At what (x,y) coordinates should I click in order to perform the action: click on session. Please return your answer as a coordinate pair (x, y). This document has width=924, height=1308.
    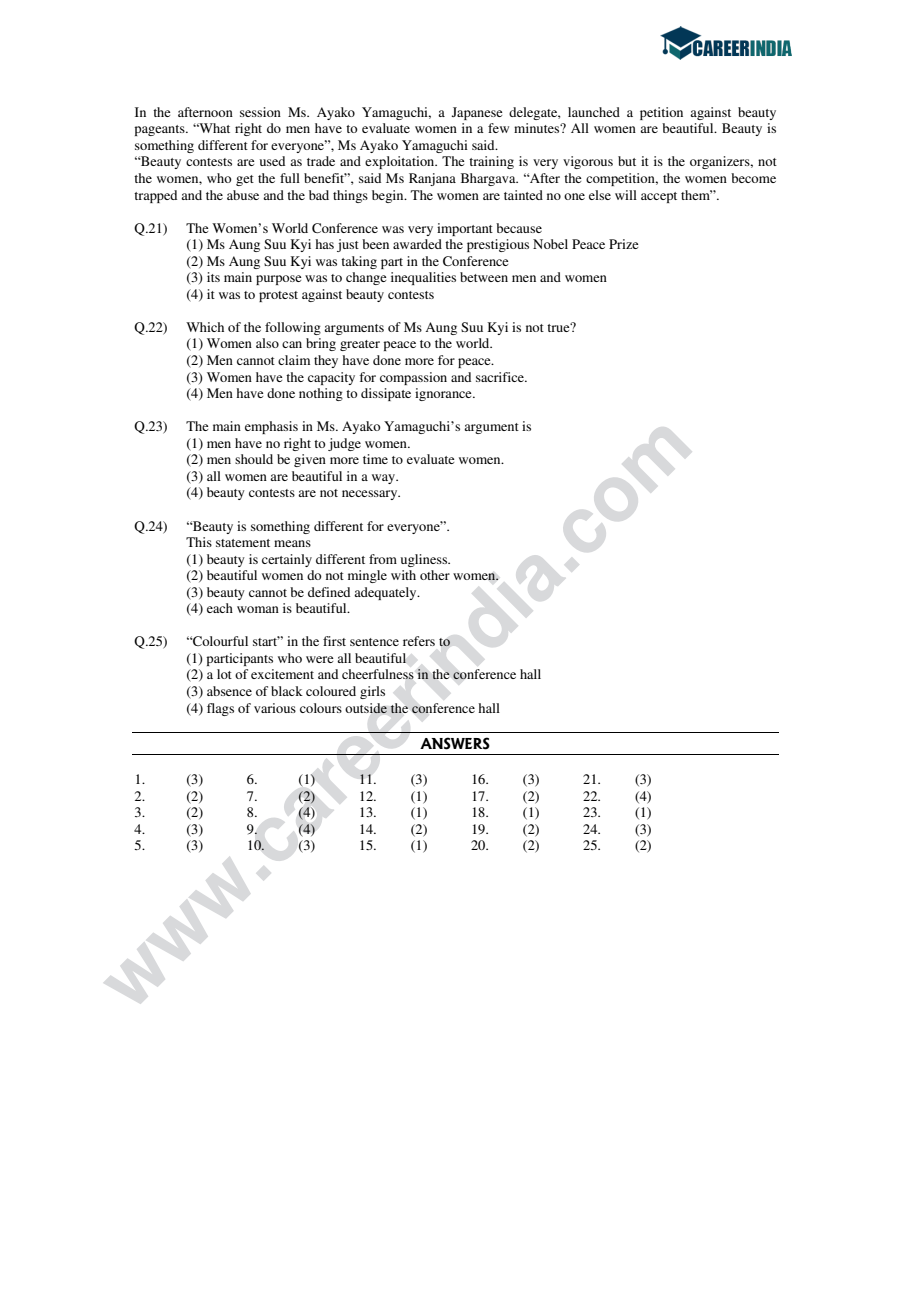
    Looking at the image, I should click on (260, 112).
